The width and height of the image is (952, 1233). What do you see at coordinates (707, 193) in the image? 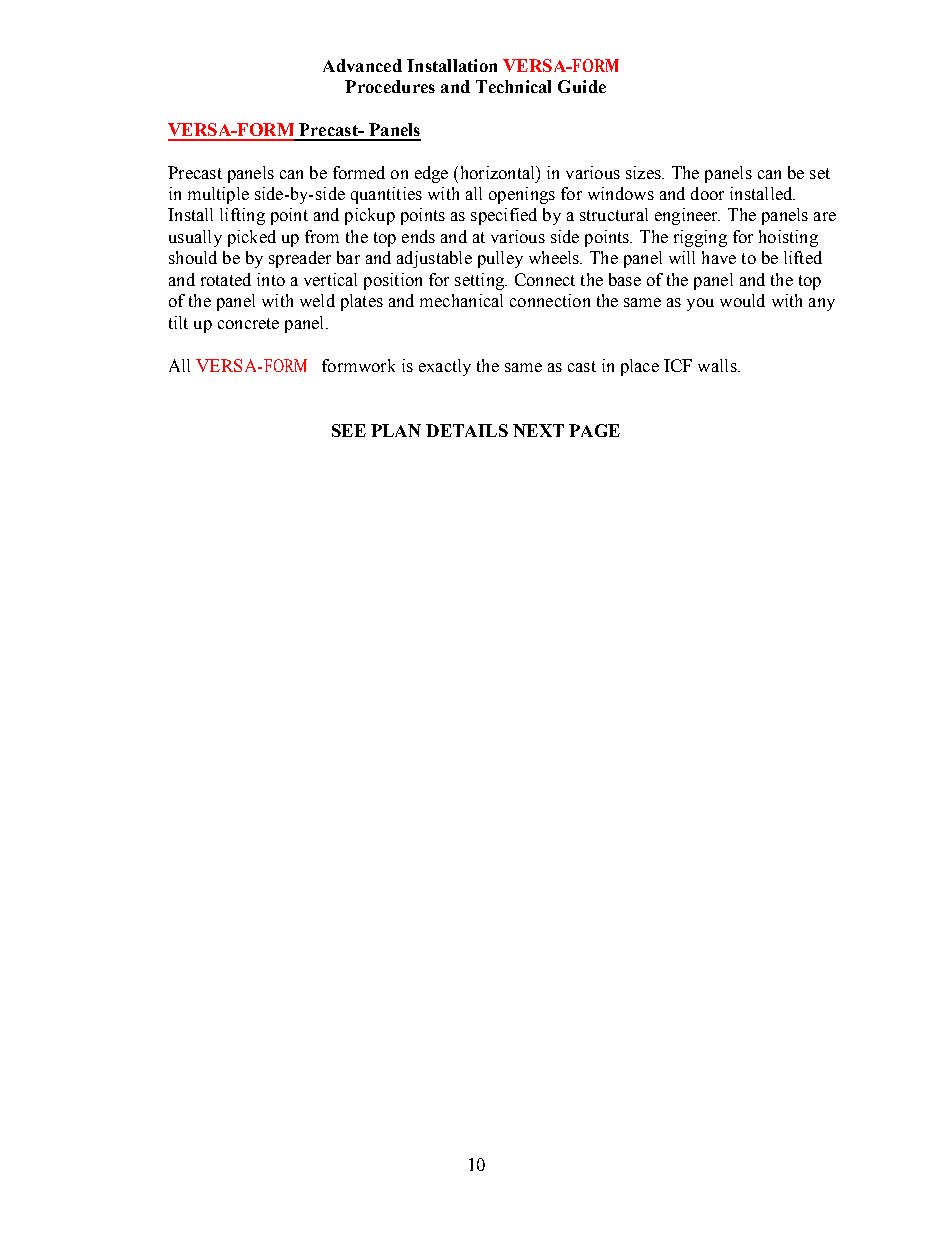
I see `door` at bounding box center [707, 193].
